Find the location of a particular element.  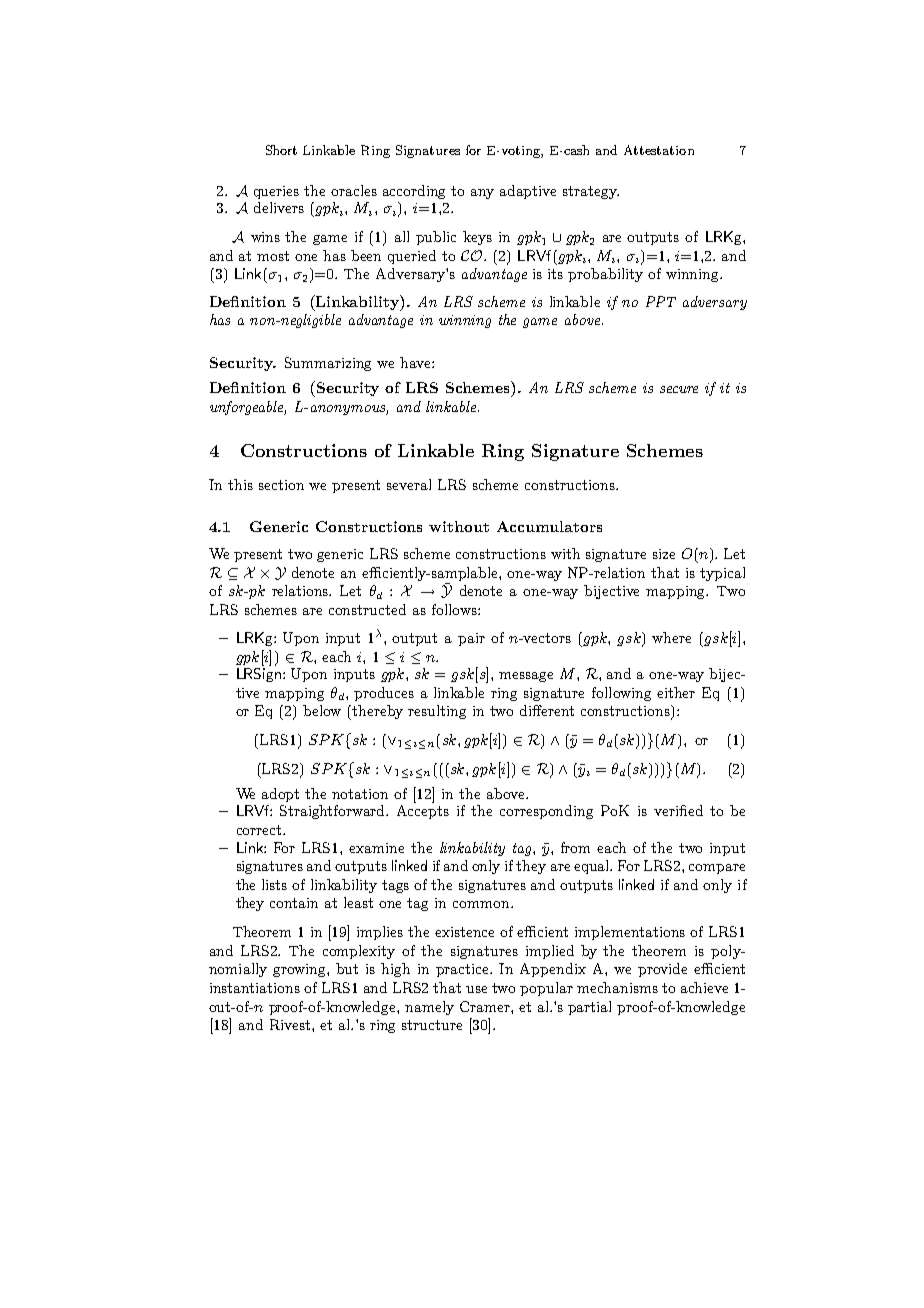

instantiations is located at coordinates (255, 988).
